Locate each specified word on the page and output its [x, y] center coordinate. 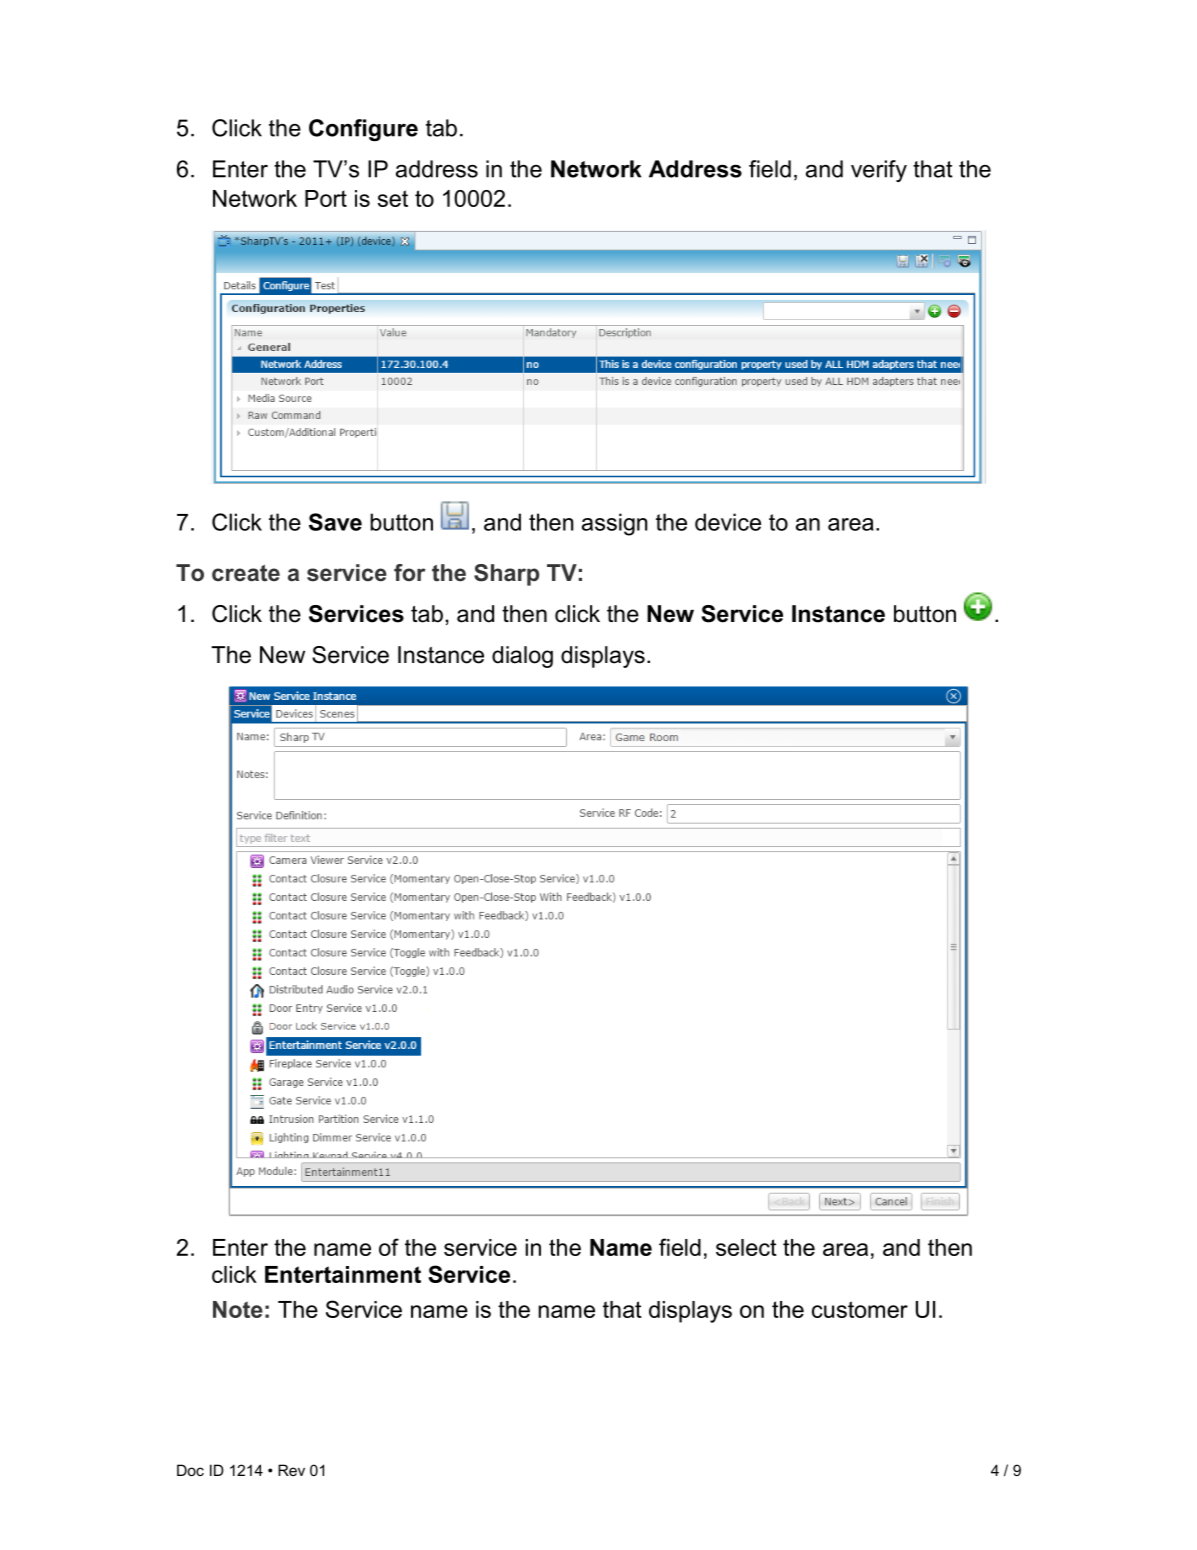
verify [879, 171]
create [246, 573]
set [393, 198]
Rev [291, 1470]
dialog [522, 657]
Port [326, 198]
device [728, 522]
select [746, 1247]
